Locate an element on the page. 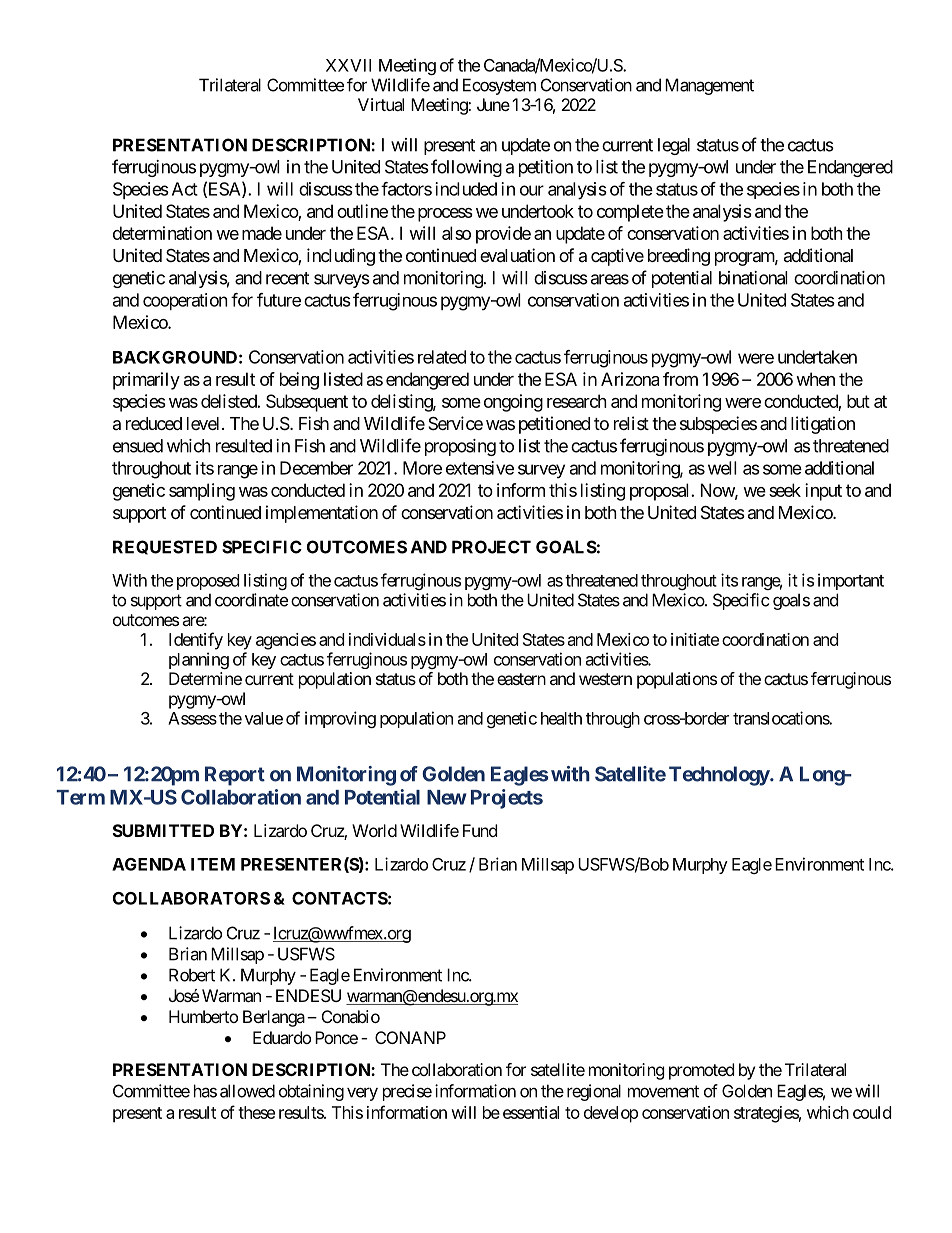 This image has height=1233, width=952. essential is located at coordinates (531, 1112).
